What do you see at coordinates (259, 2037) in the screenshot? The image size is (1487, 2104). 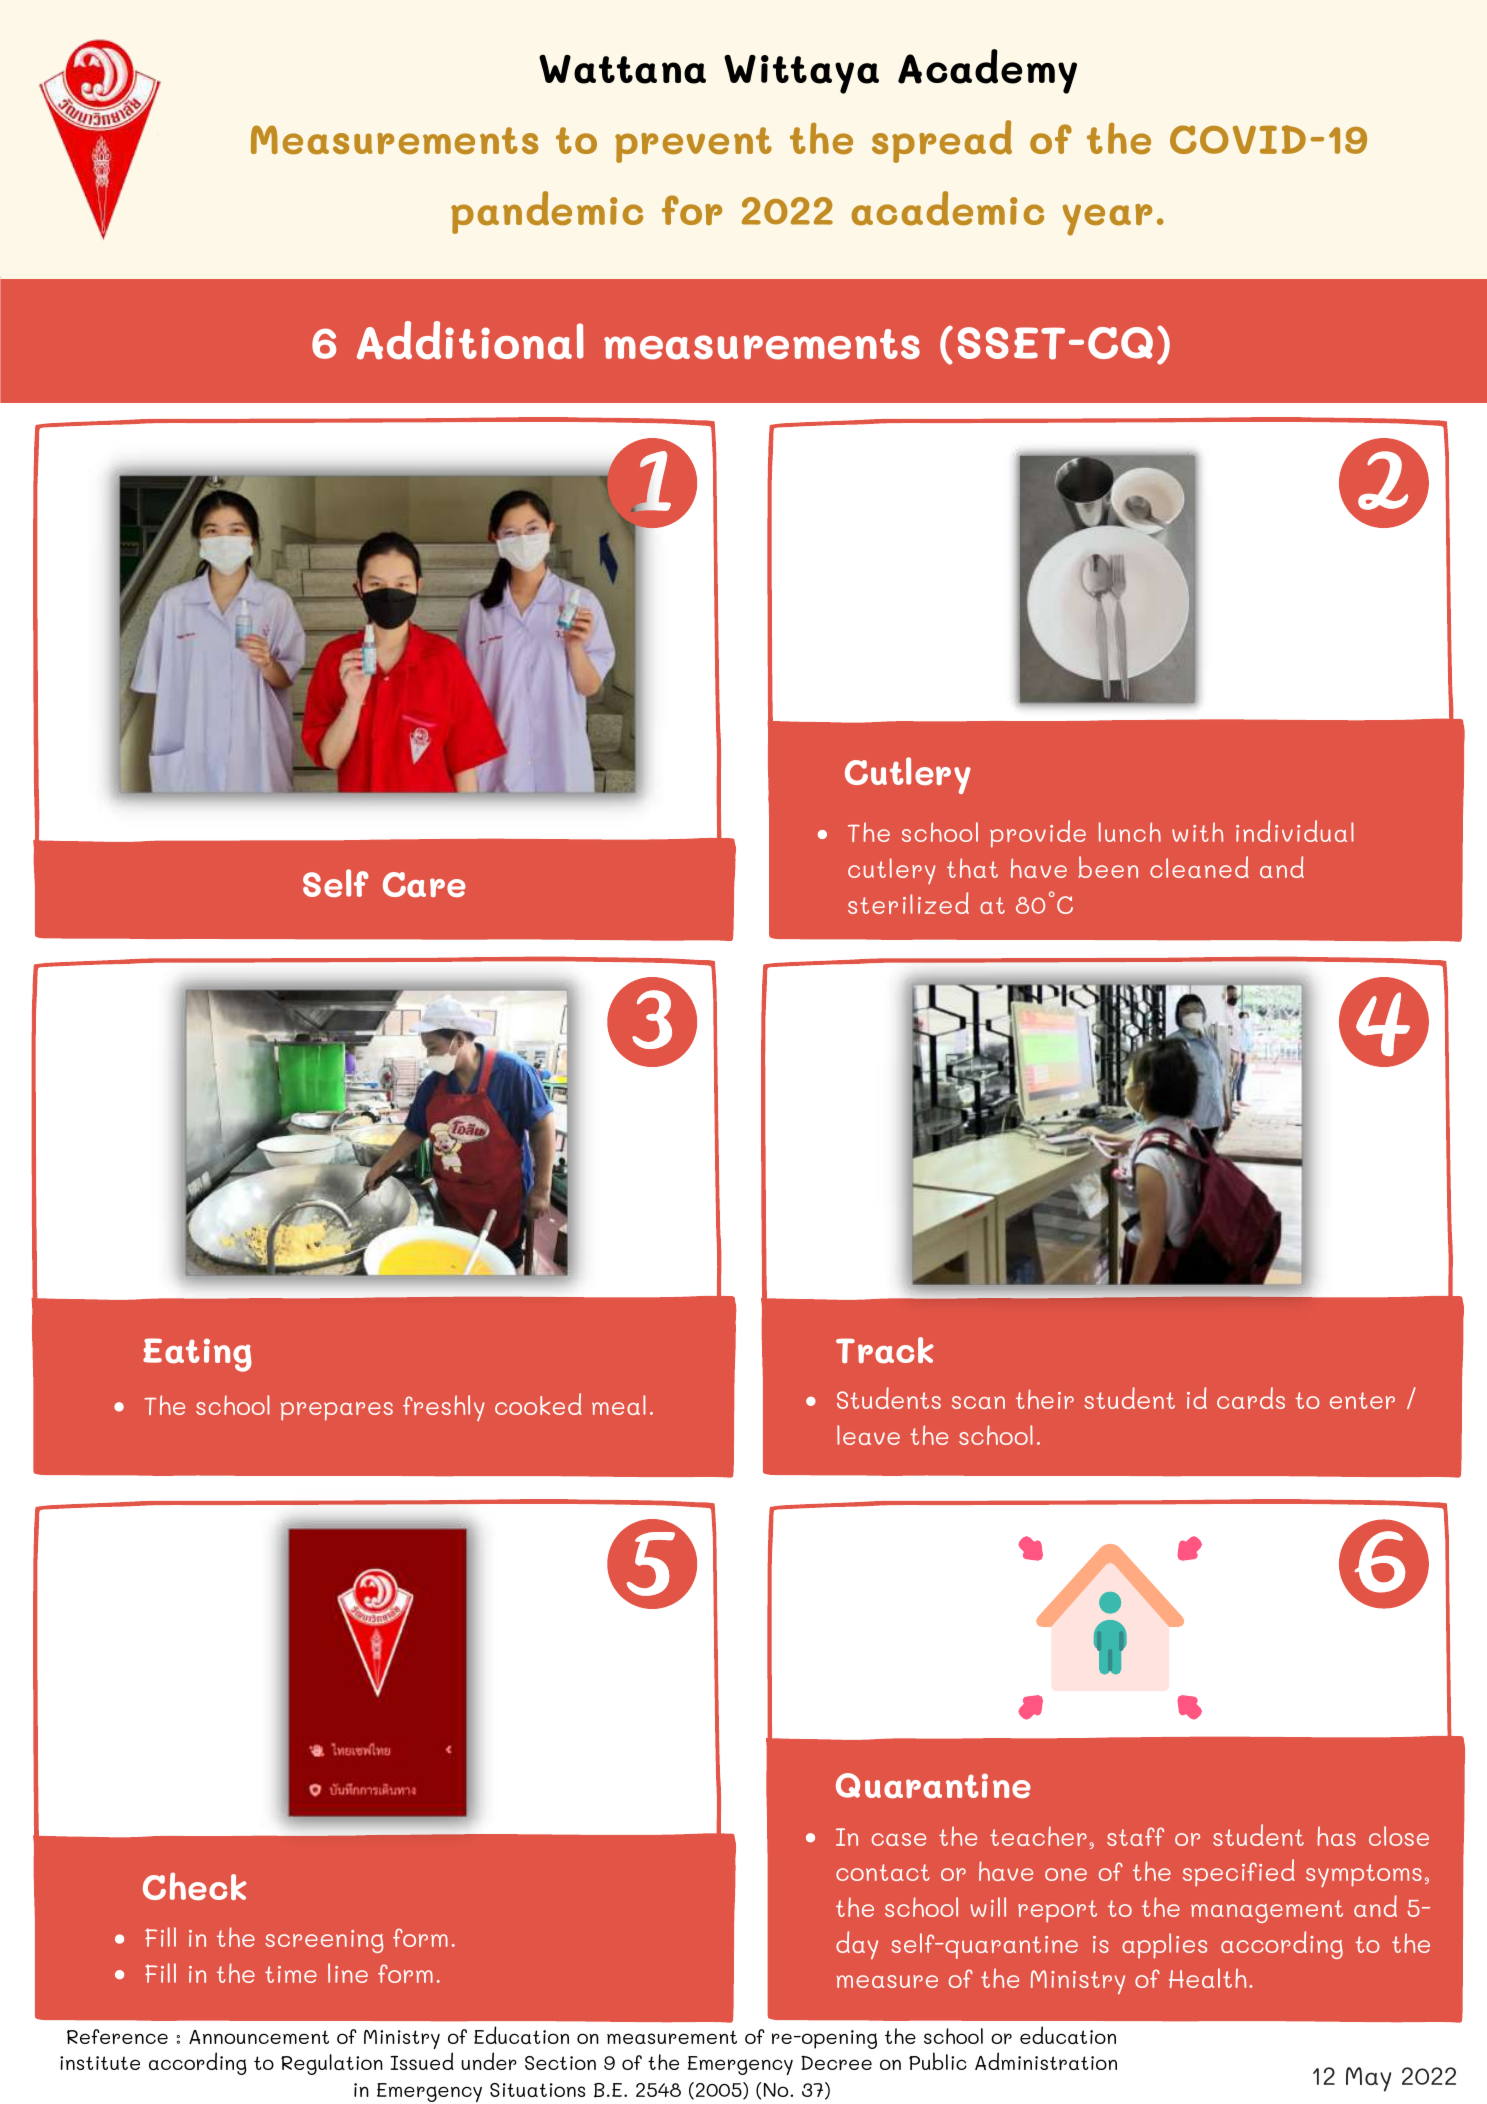 I see `Announcement` at bounding box center [259, 2037].
